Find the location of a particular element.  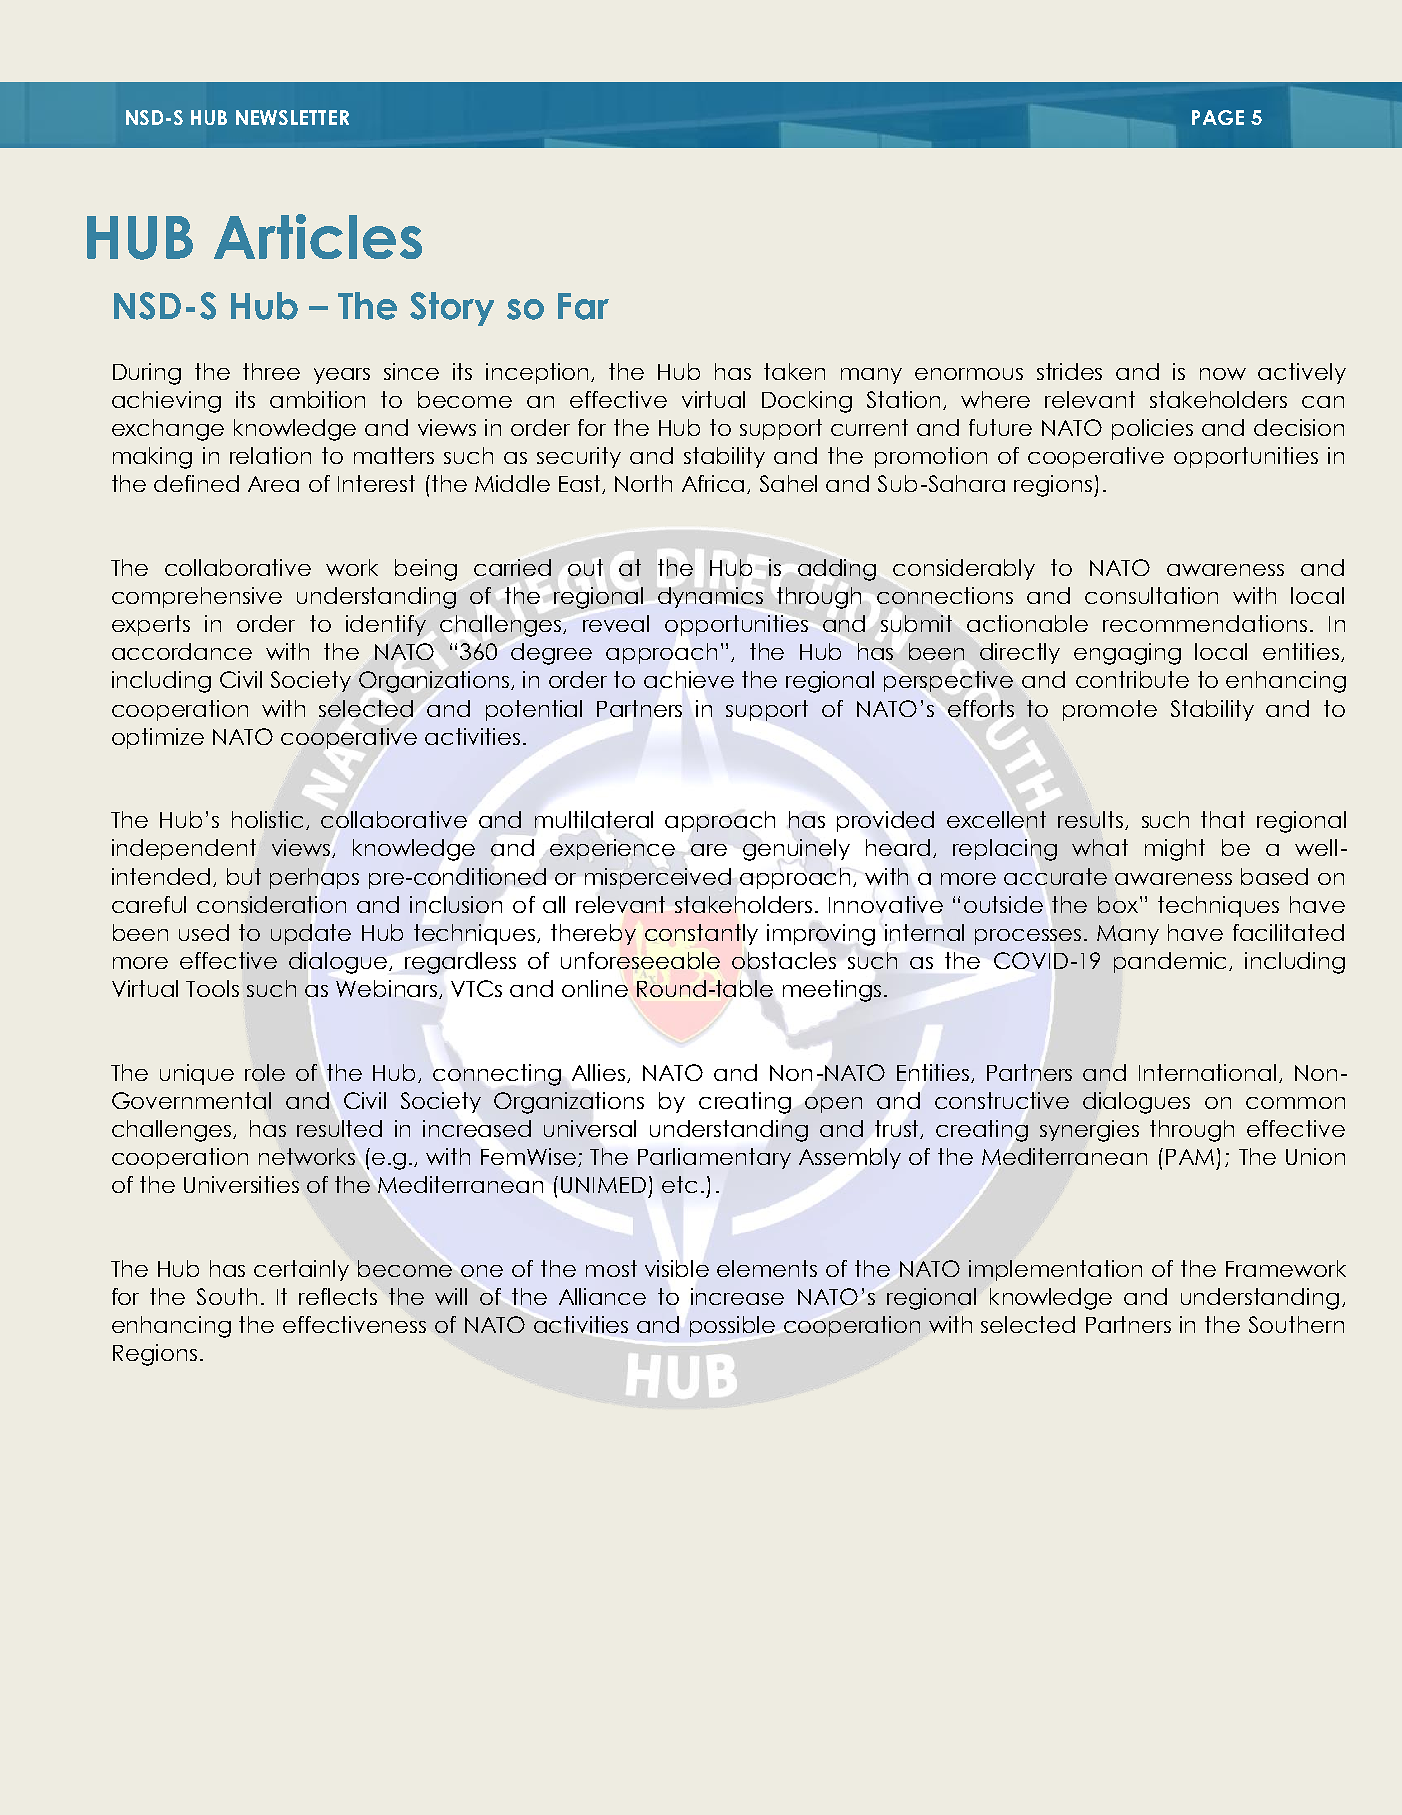

open is located at coordinates (833, 1105).
